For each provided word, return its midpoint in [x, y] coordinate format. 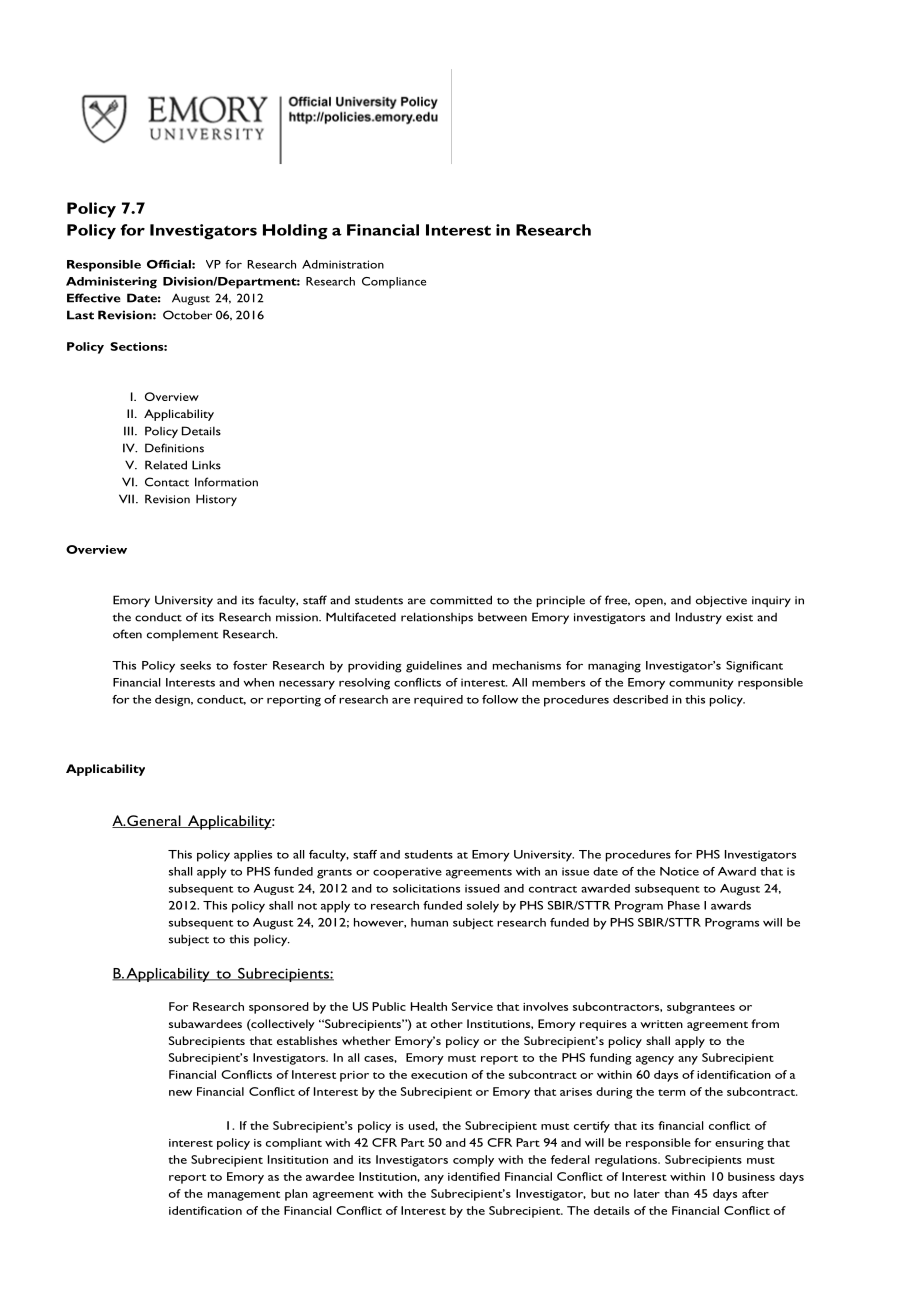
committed [461, 600]
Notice [679, 871]
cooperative [407, 873]
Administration [343, 264]
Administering [111, 283]
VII [126, 499]
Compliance [394, 283]
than [676, 1193]
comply [473, 1161]
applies [253, 856]
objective [721, 601]
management [244, 1196]
